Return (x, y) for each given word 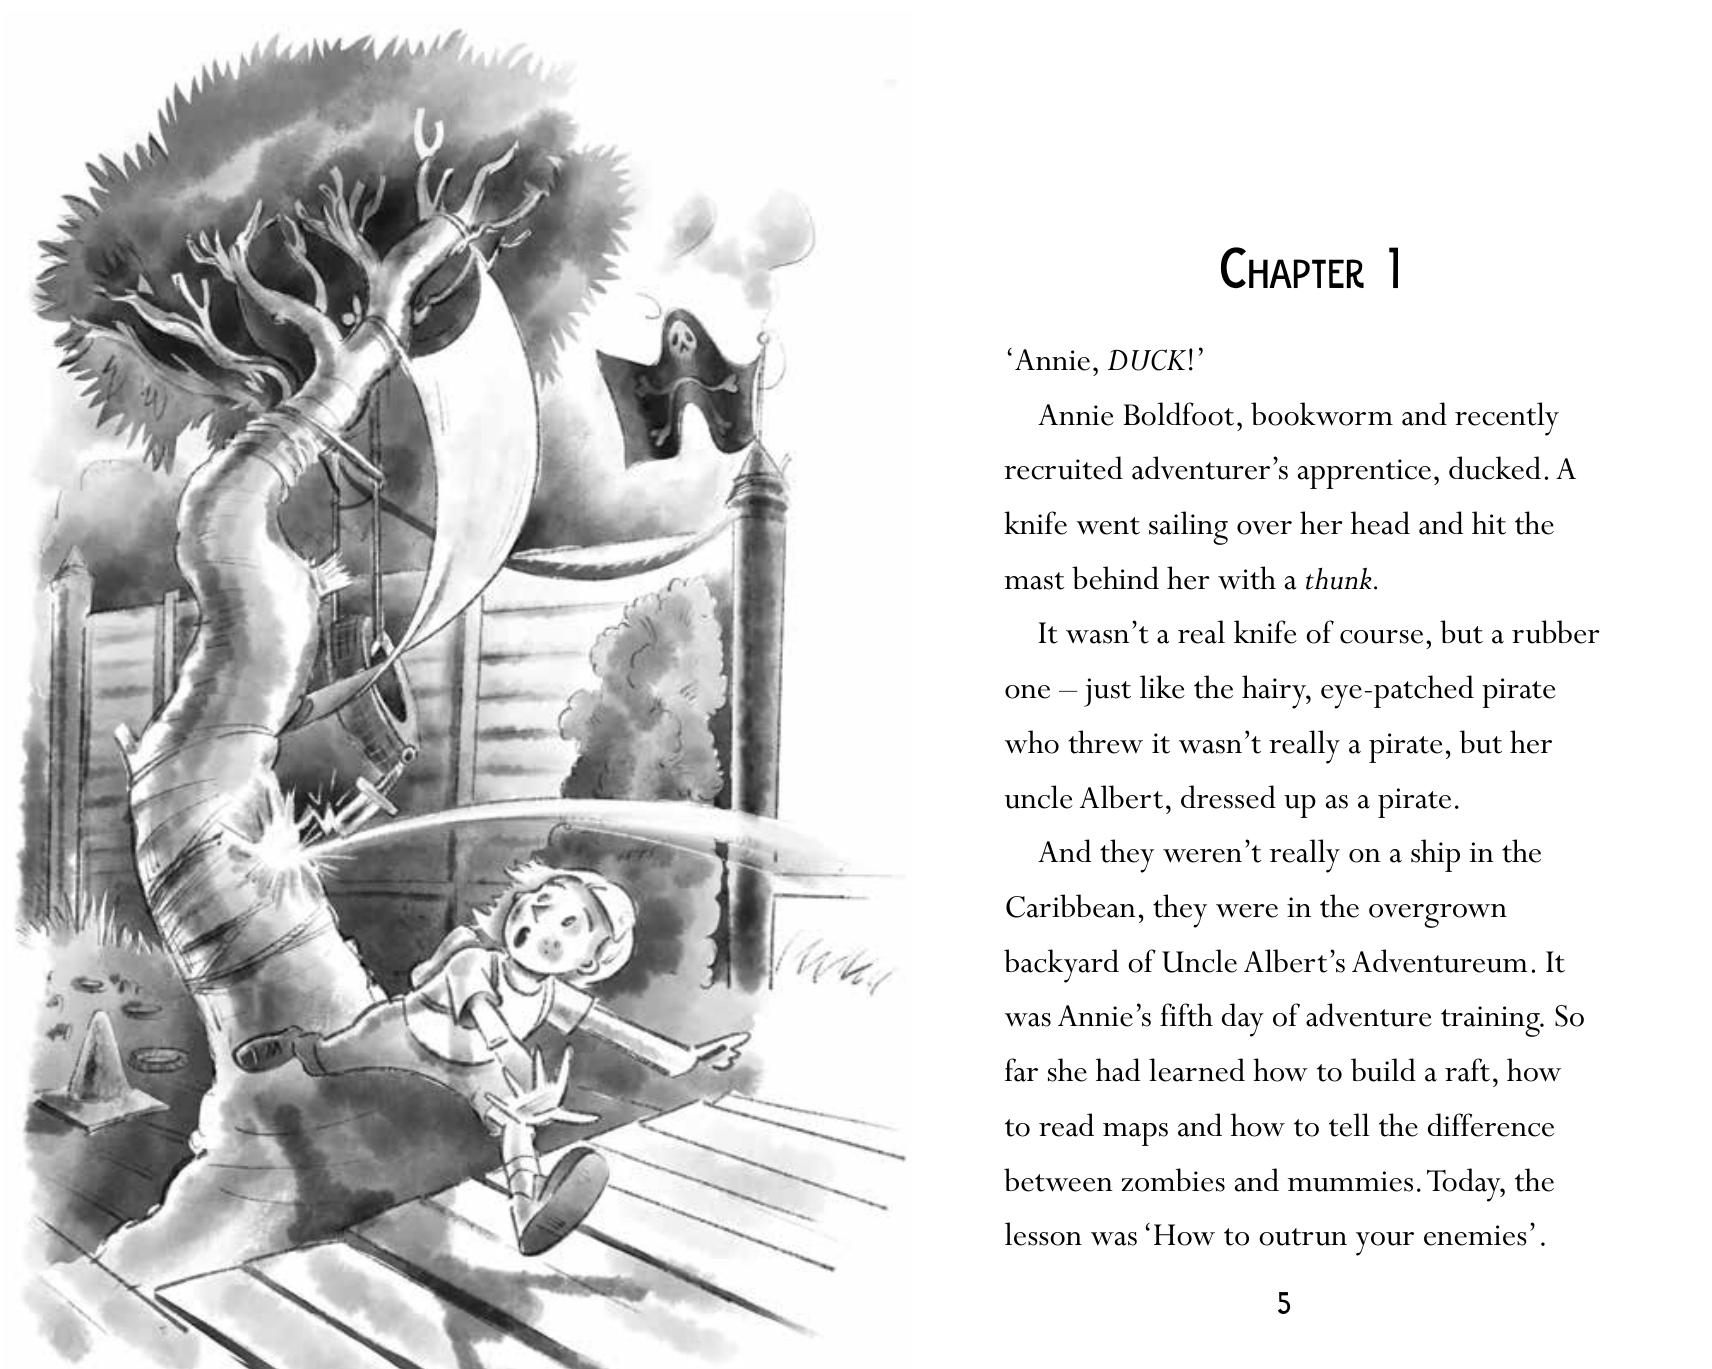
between (1058, 1180)
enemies (1475, 1235)
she (1067, 1070)
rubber (1556, 632)
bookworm (1322, 414)
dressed (1228, 797)
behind (1115, 578)
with (1247, 578)
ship (1435, 855)
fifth (1186, 1015)
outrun (1303, 1237)
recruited (1063, 468)
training (1491, 1021)
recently (1507, 419)
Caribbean (1071, 906)
